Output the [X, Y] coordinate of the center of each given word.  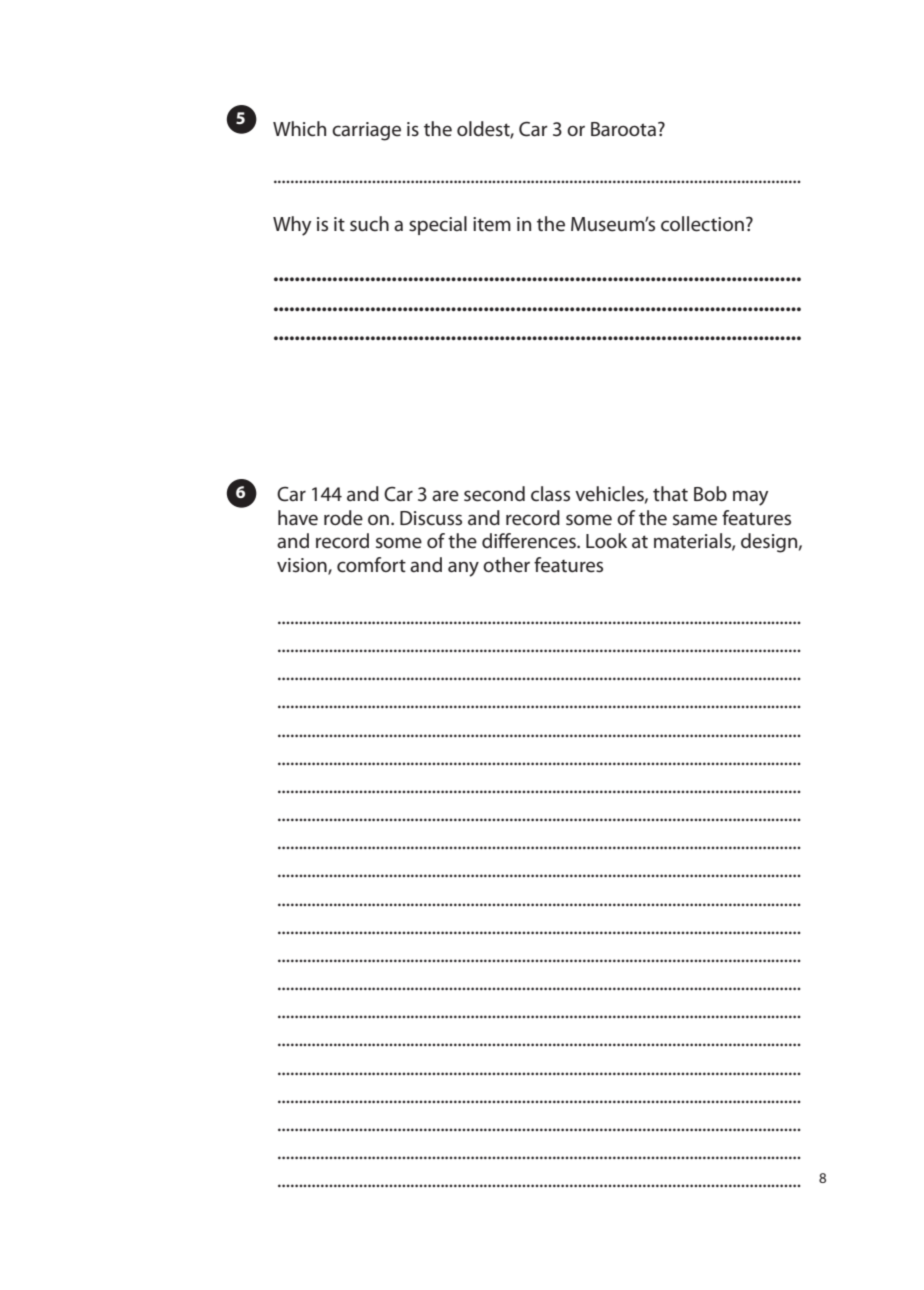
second [494, 494]
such [369, 224]
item [492, 224]
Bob [710, 493]
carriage [366, 131]
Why [292, 226]
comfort [371, 565]
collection [702, 224]
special [438, 225]
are [445, 496]
